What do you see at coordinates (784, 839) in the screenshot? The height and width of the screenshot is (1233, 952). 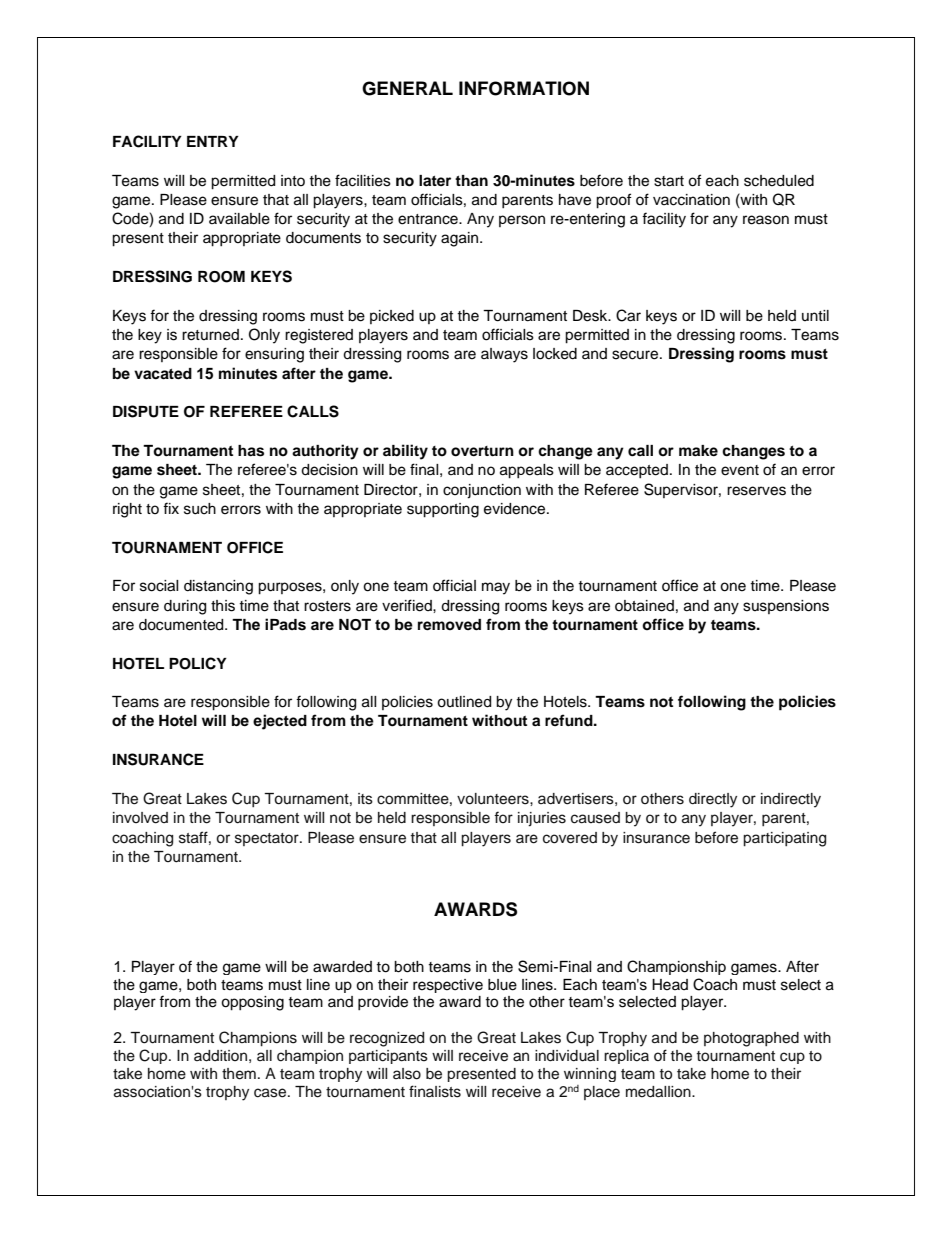 I see `participating` at bounding box center [784, 839].
